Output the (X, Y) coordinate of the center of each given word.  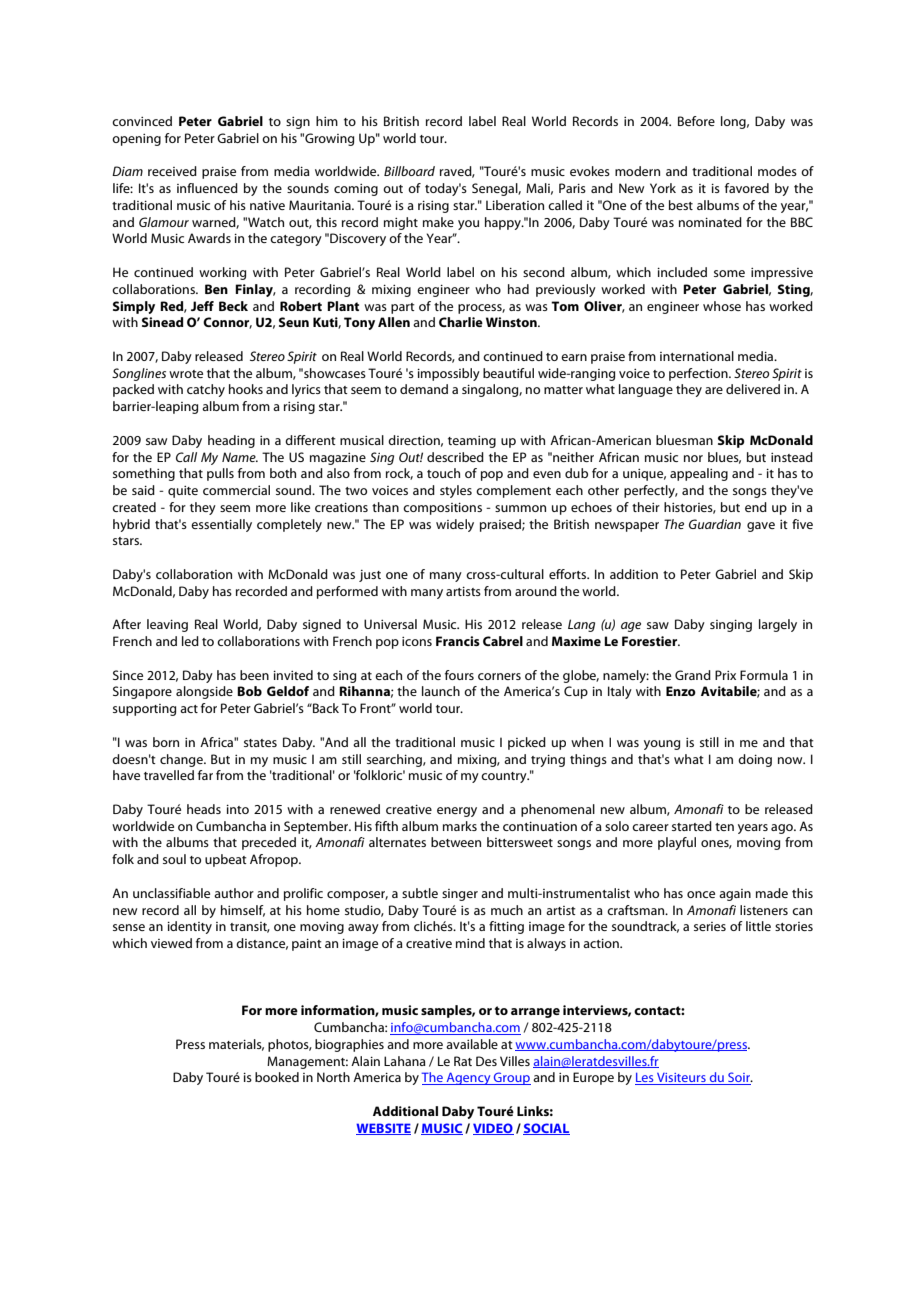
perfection (699, 374)
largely (778, 625)
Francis (458, 641)
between (456, 842)
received (172, 171)
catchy (206, 390)
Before (696, 121)
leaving (167, 625)
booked (277, 1077)
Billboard (409, 171)
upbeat (226, 860)
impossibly (448, 374)
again (735, 895)
